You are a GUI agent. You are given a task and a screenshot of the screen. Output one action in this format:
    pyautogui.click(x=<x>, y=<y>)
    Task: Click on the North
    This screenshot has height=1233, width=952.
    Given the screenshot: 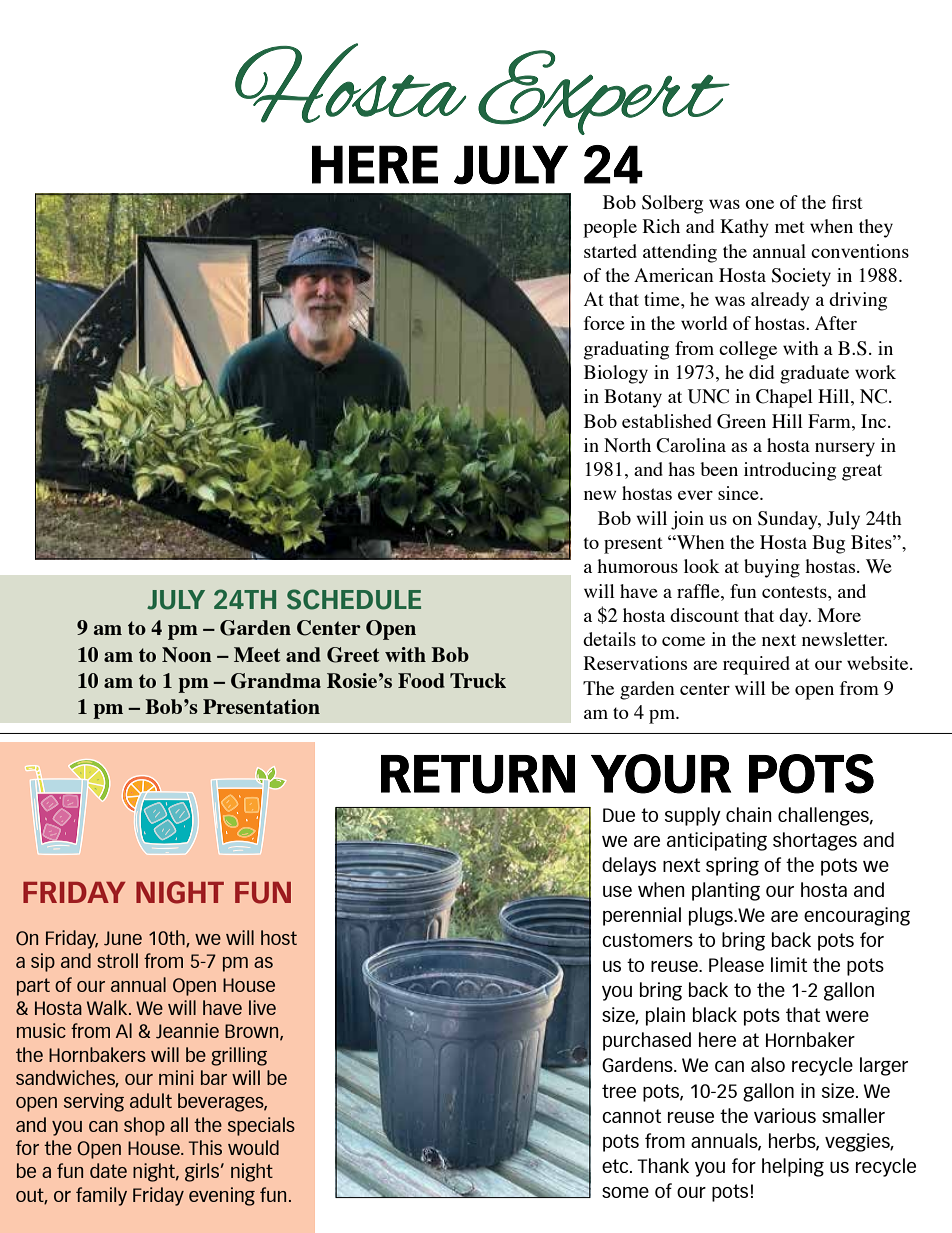 What is the action you would take?
    pyautogui.click(x=627, y=445)
